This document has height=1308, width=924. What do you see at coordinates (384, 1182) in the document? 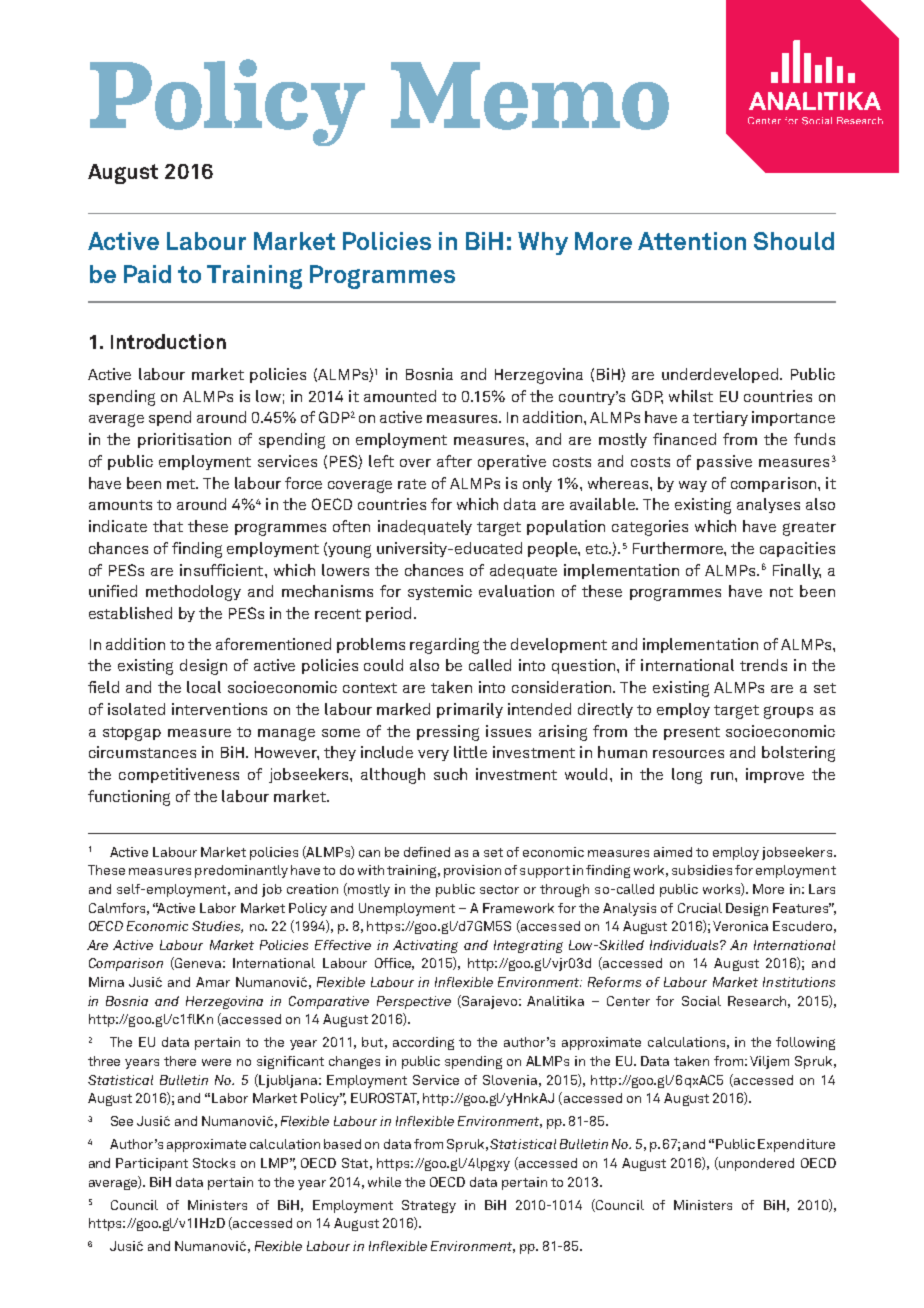
I see `while` at bounding box center [384, 1182].
